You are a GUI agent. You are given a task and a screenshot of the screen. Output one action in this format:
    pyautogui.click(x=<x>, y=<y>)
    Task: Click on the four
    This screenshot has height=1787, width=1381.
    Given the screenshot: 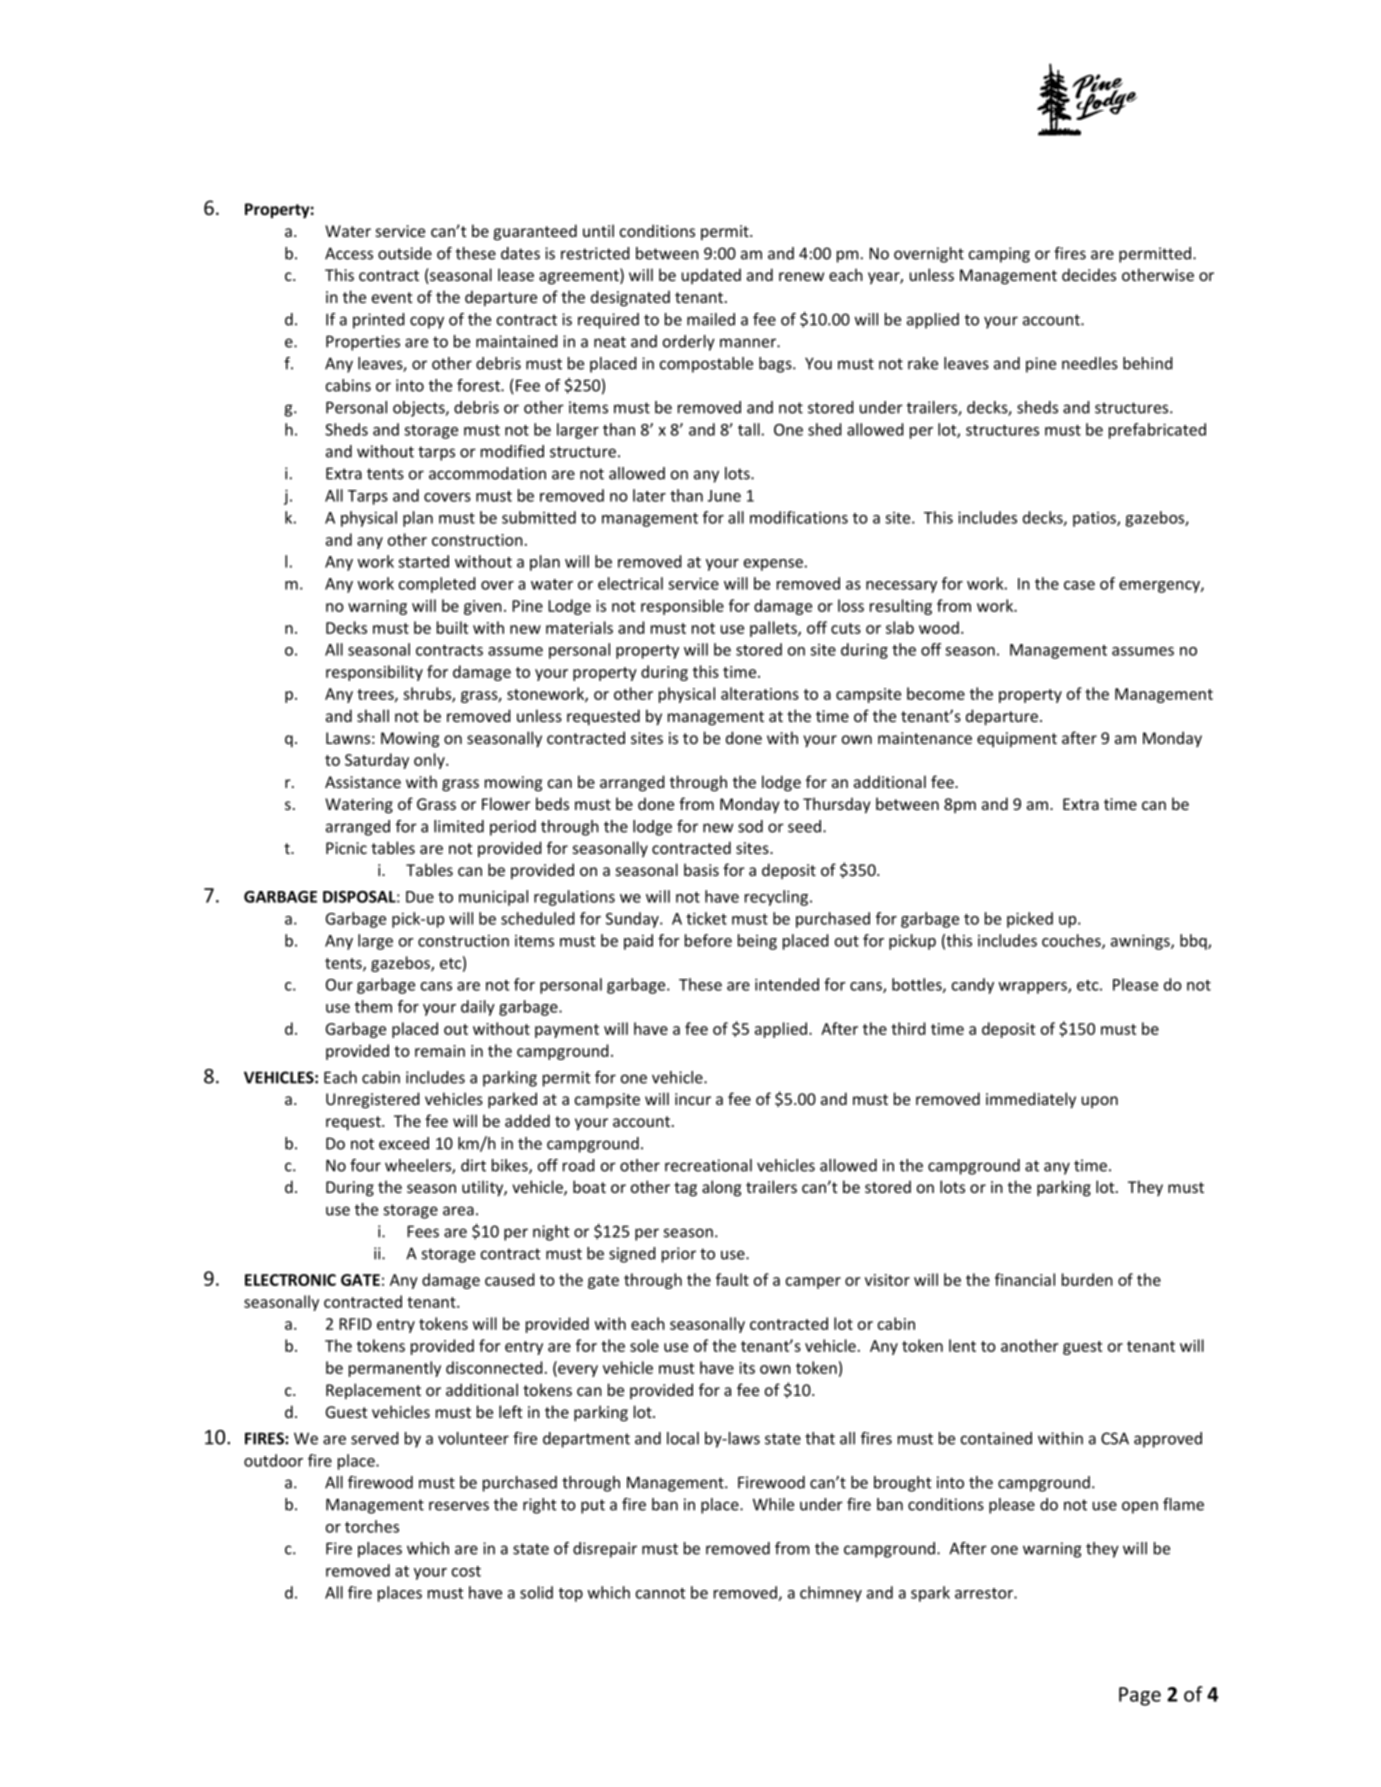 What is the action you would take?
    pyautogui.click(x=365, y=1165)
